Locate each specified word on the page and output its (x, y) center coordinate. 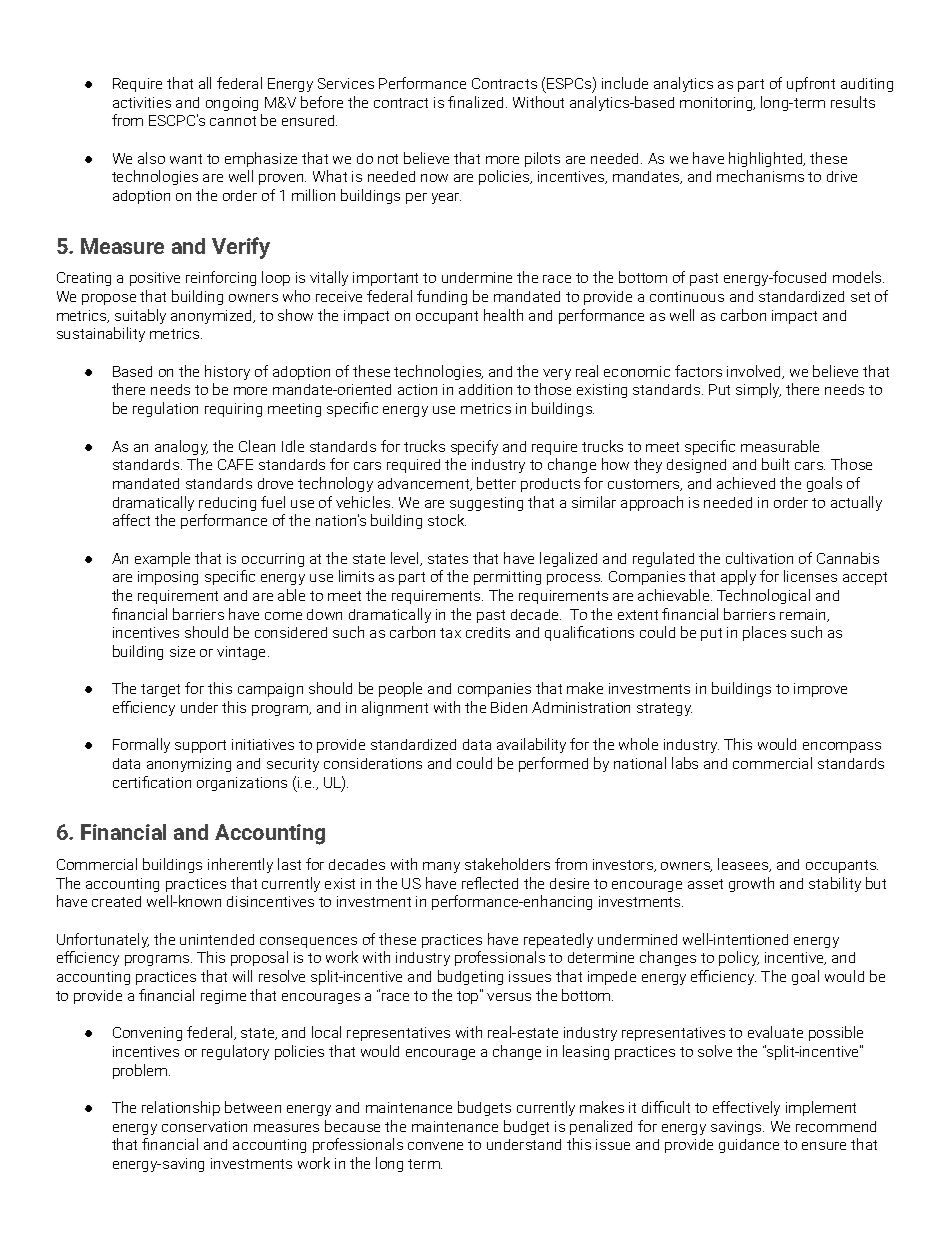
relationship (181, 1108)
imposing (168, 578)
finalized (475, 102)
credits (488, 632)
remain (804, 615)
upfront (811, 84)
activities (142, 102)
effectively (746, 1108)
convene (435, 1146)
